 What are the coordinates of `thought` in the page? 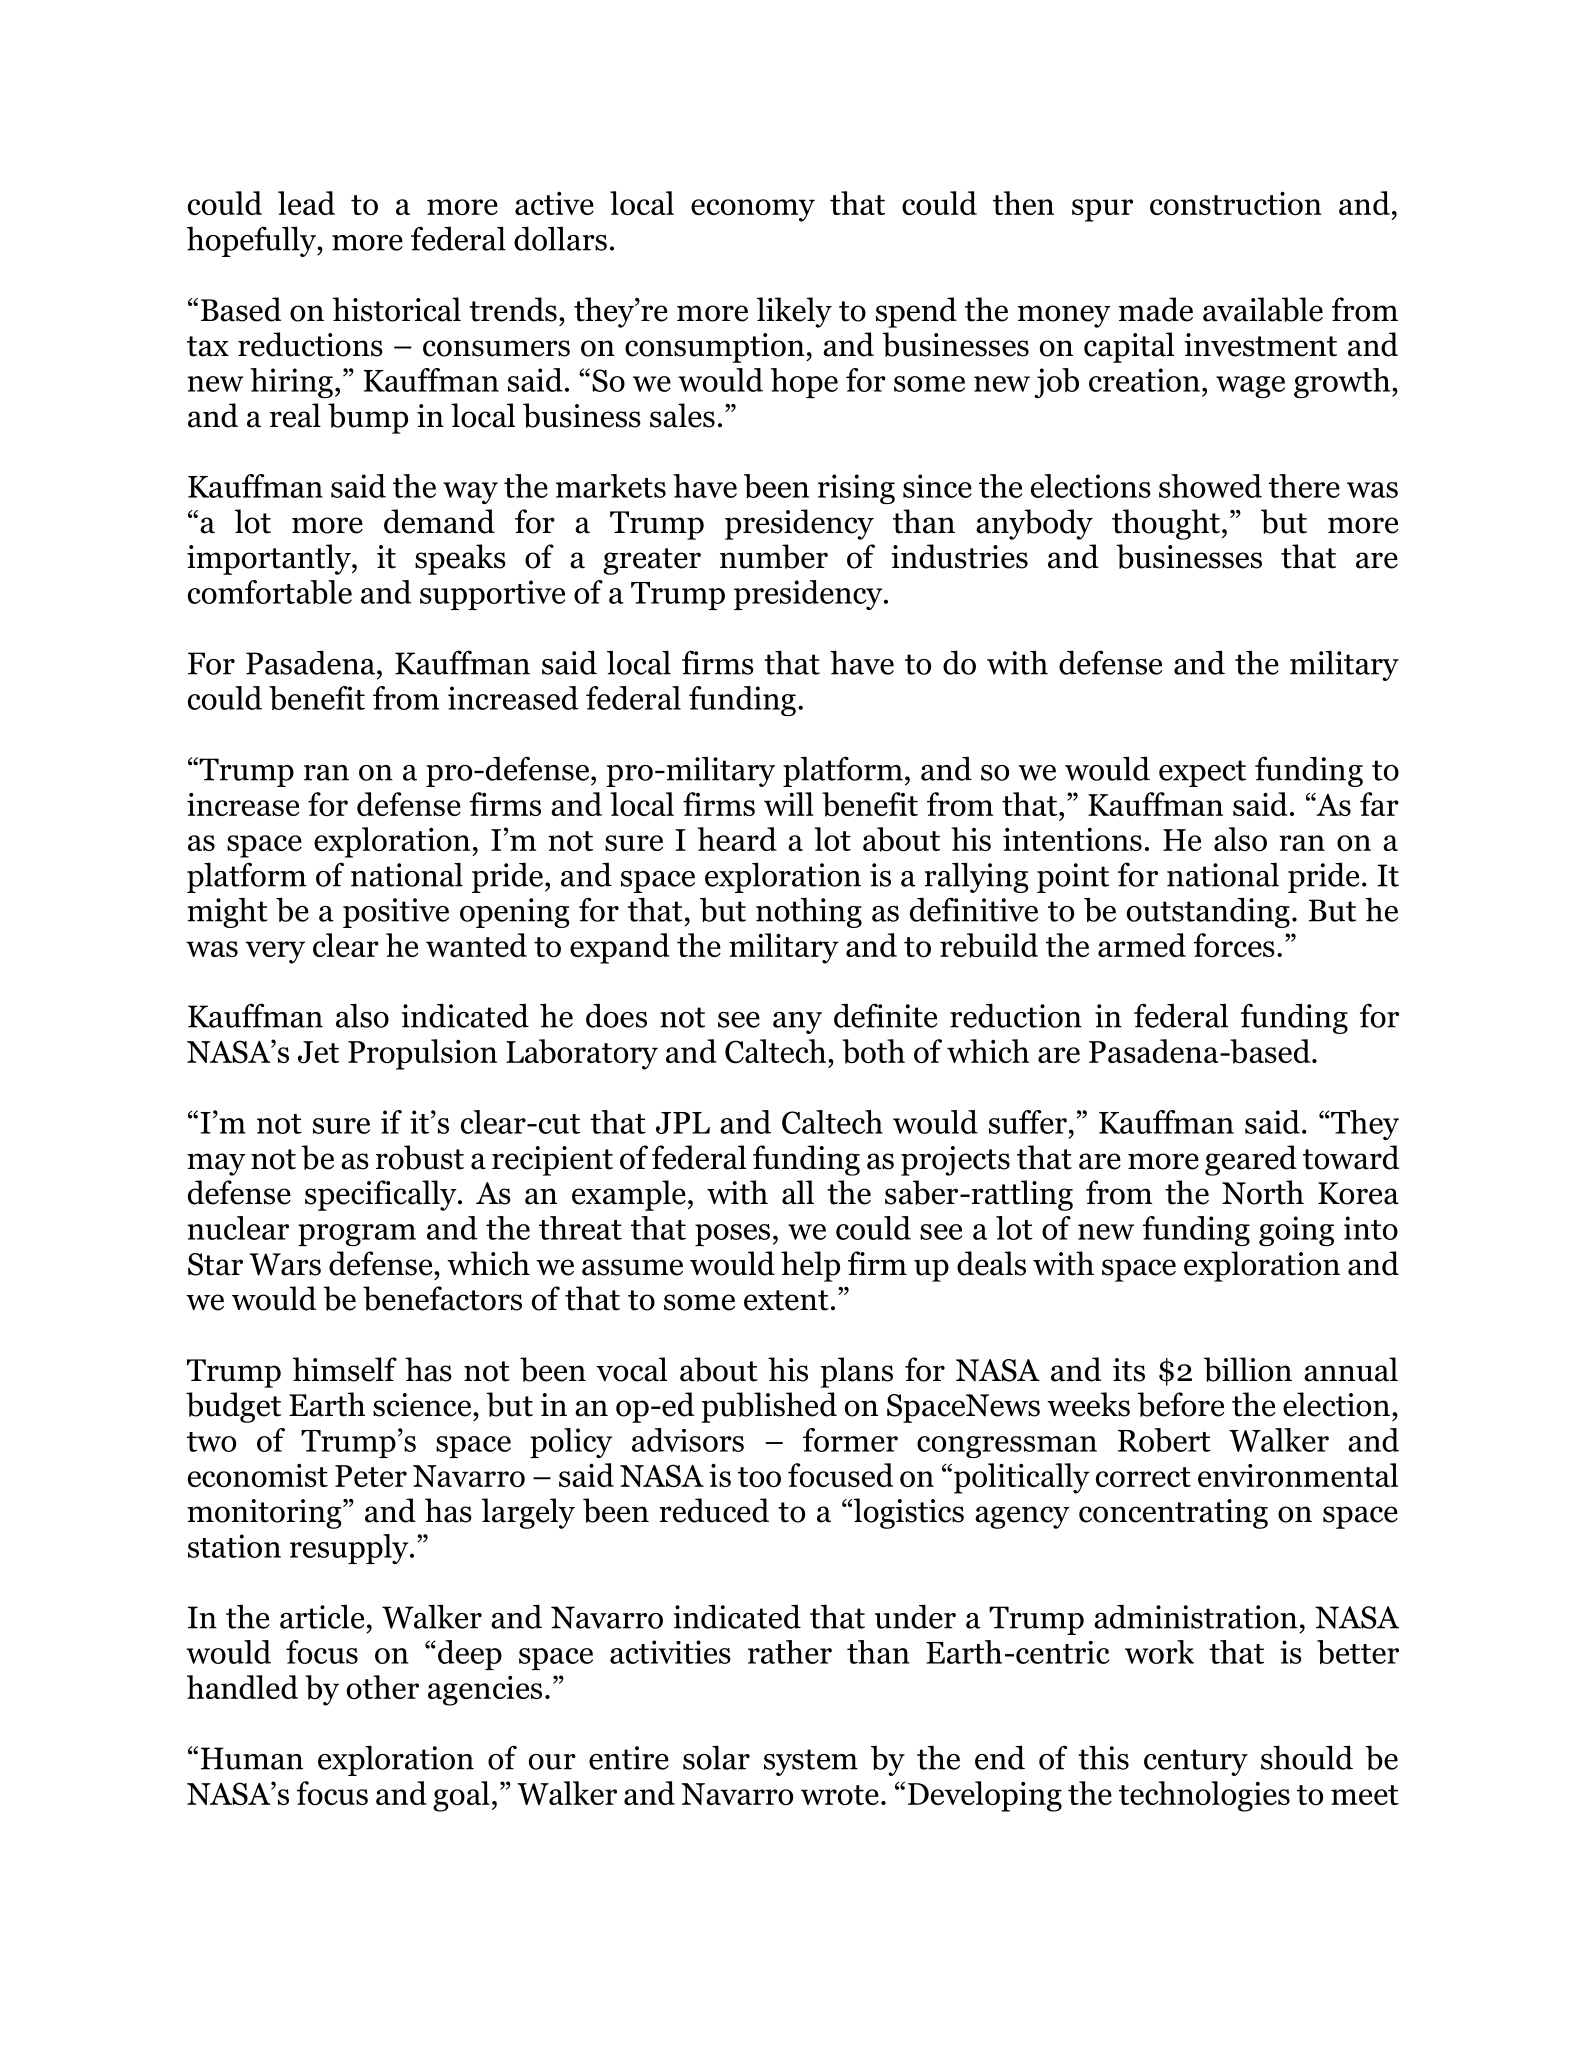 It's located at (1166, 524).
